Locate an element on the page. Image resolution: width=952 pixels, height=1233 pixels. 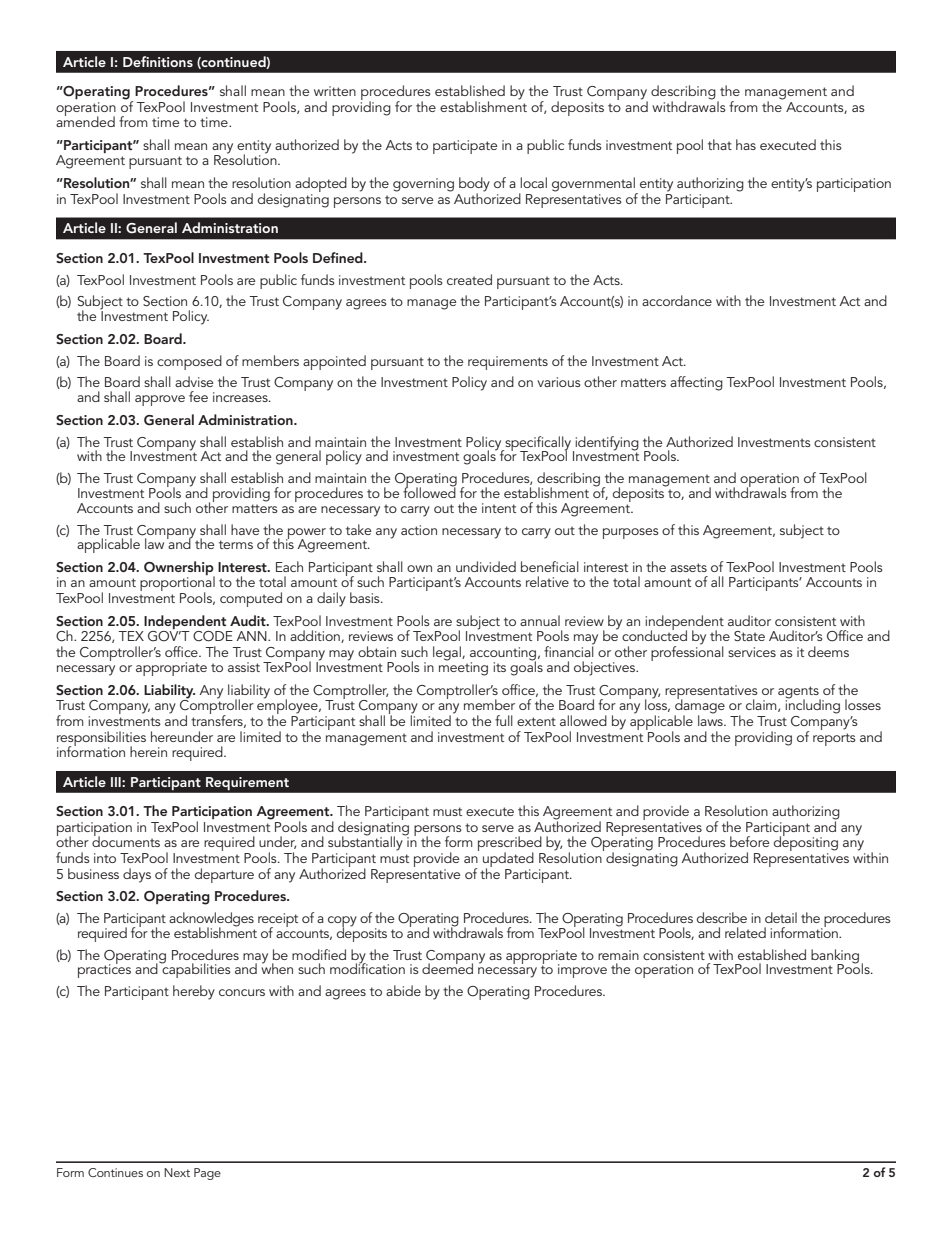
participate is located at coordinates (465, 147).
